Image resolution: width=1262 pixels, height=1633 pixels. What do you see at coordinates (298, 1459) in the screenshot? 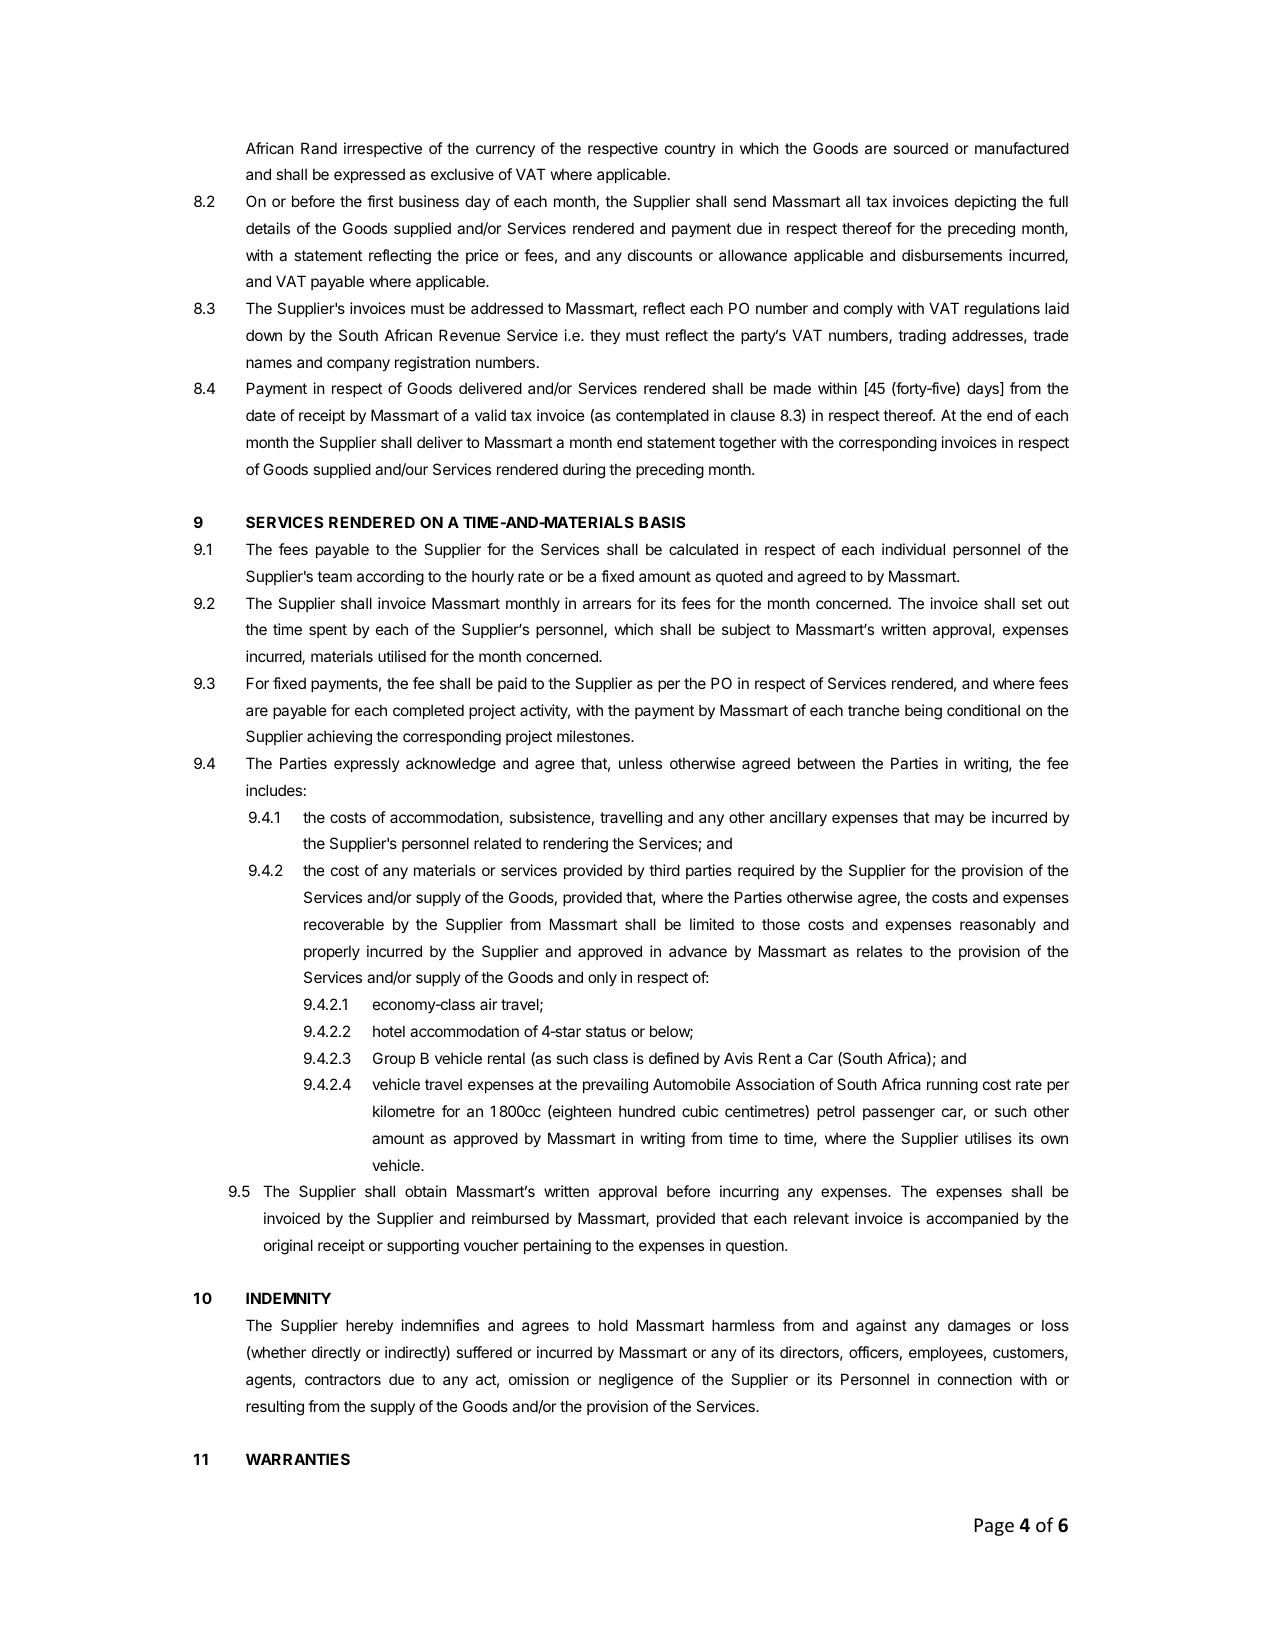
I see `WARRANTIES` at bounding box center [298, 1459].
